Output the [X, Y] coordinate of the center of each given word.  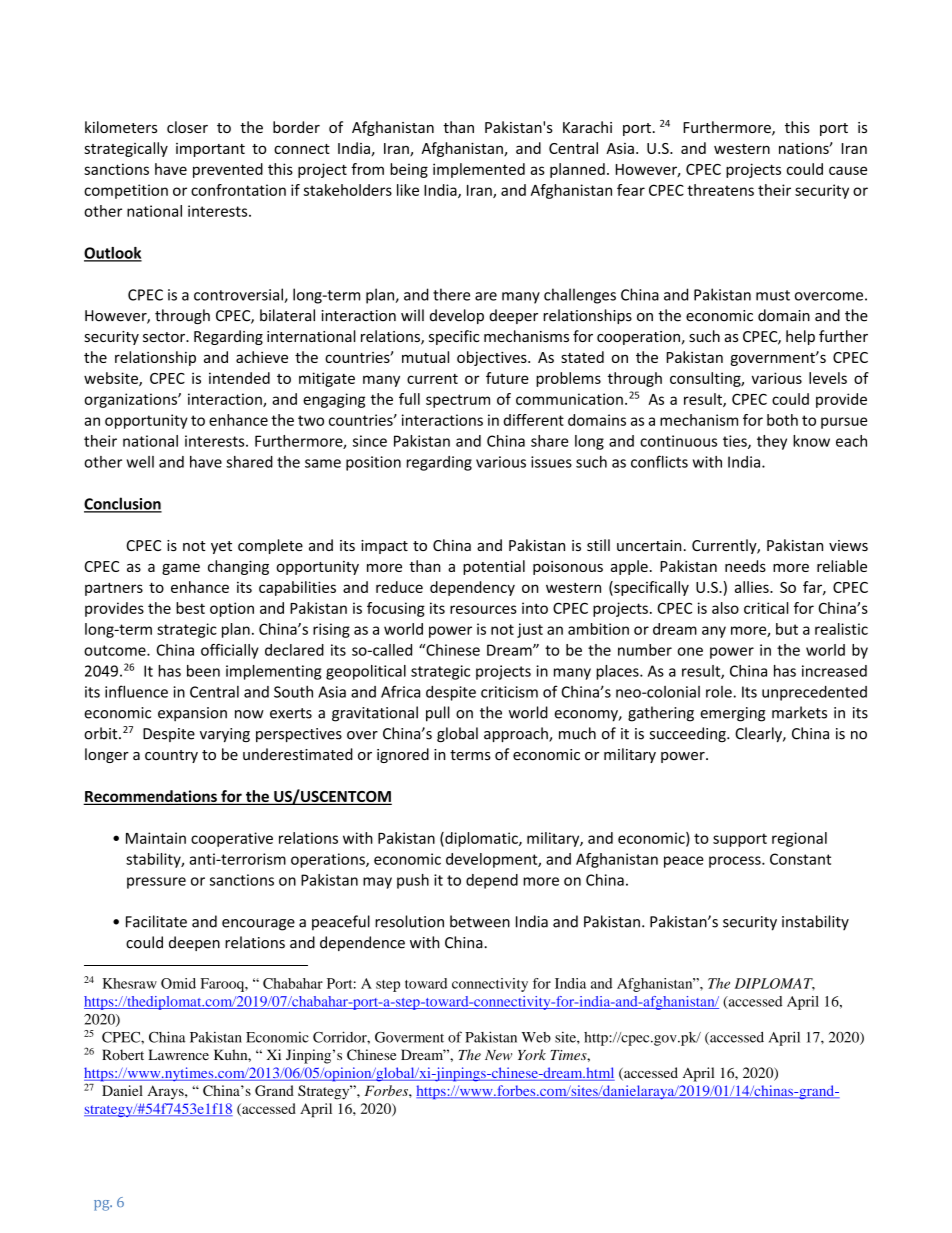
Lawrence [178, 1054]
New [498, 1055]
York [532, 1054]
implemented [479, 170]
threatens [720, 190]
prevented [228, 170]
